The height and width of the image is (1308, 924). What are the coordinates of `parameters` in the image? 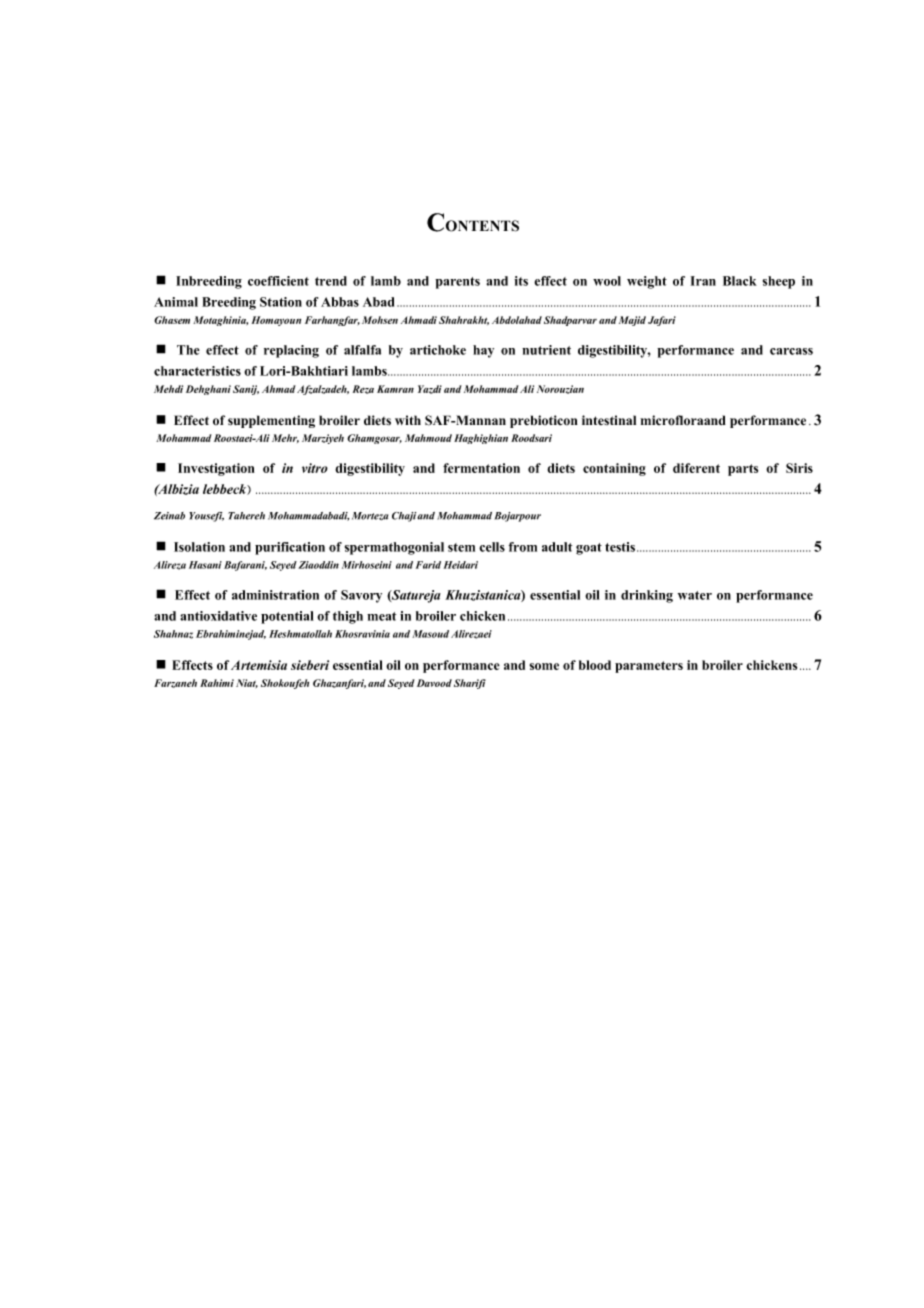 It's located at (649, 667).
